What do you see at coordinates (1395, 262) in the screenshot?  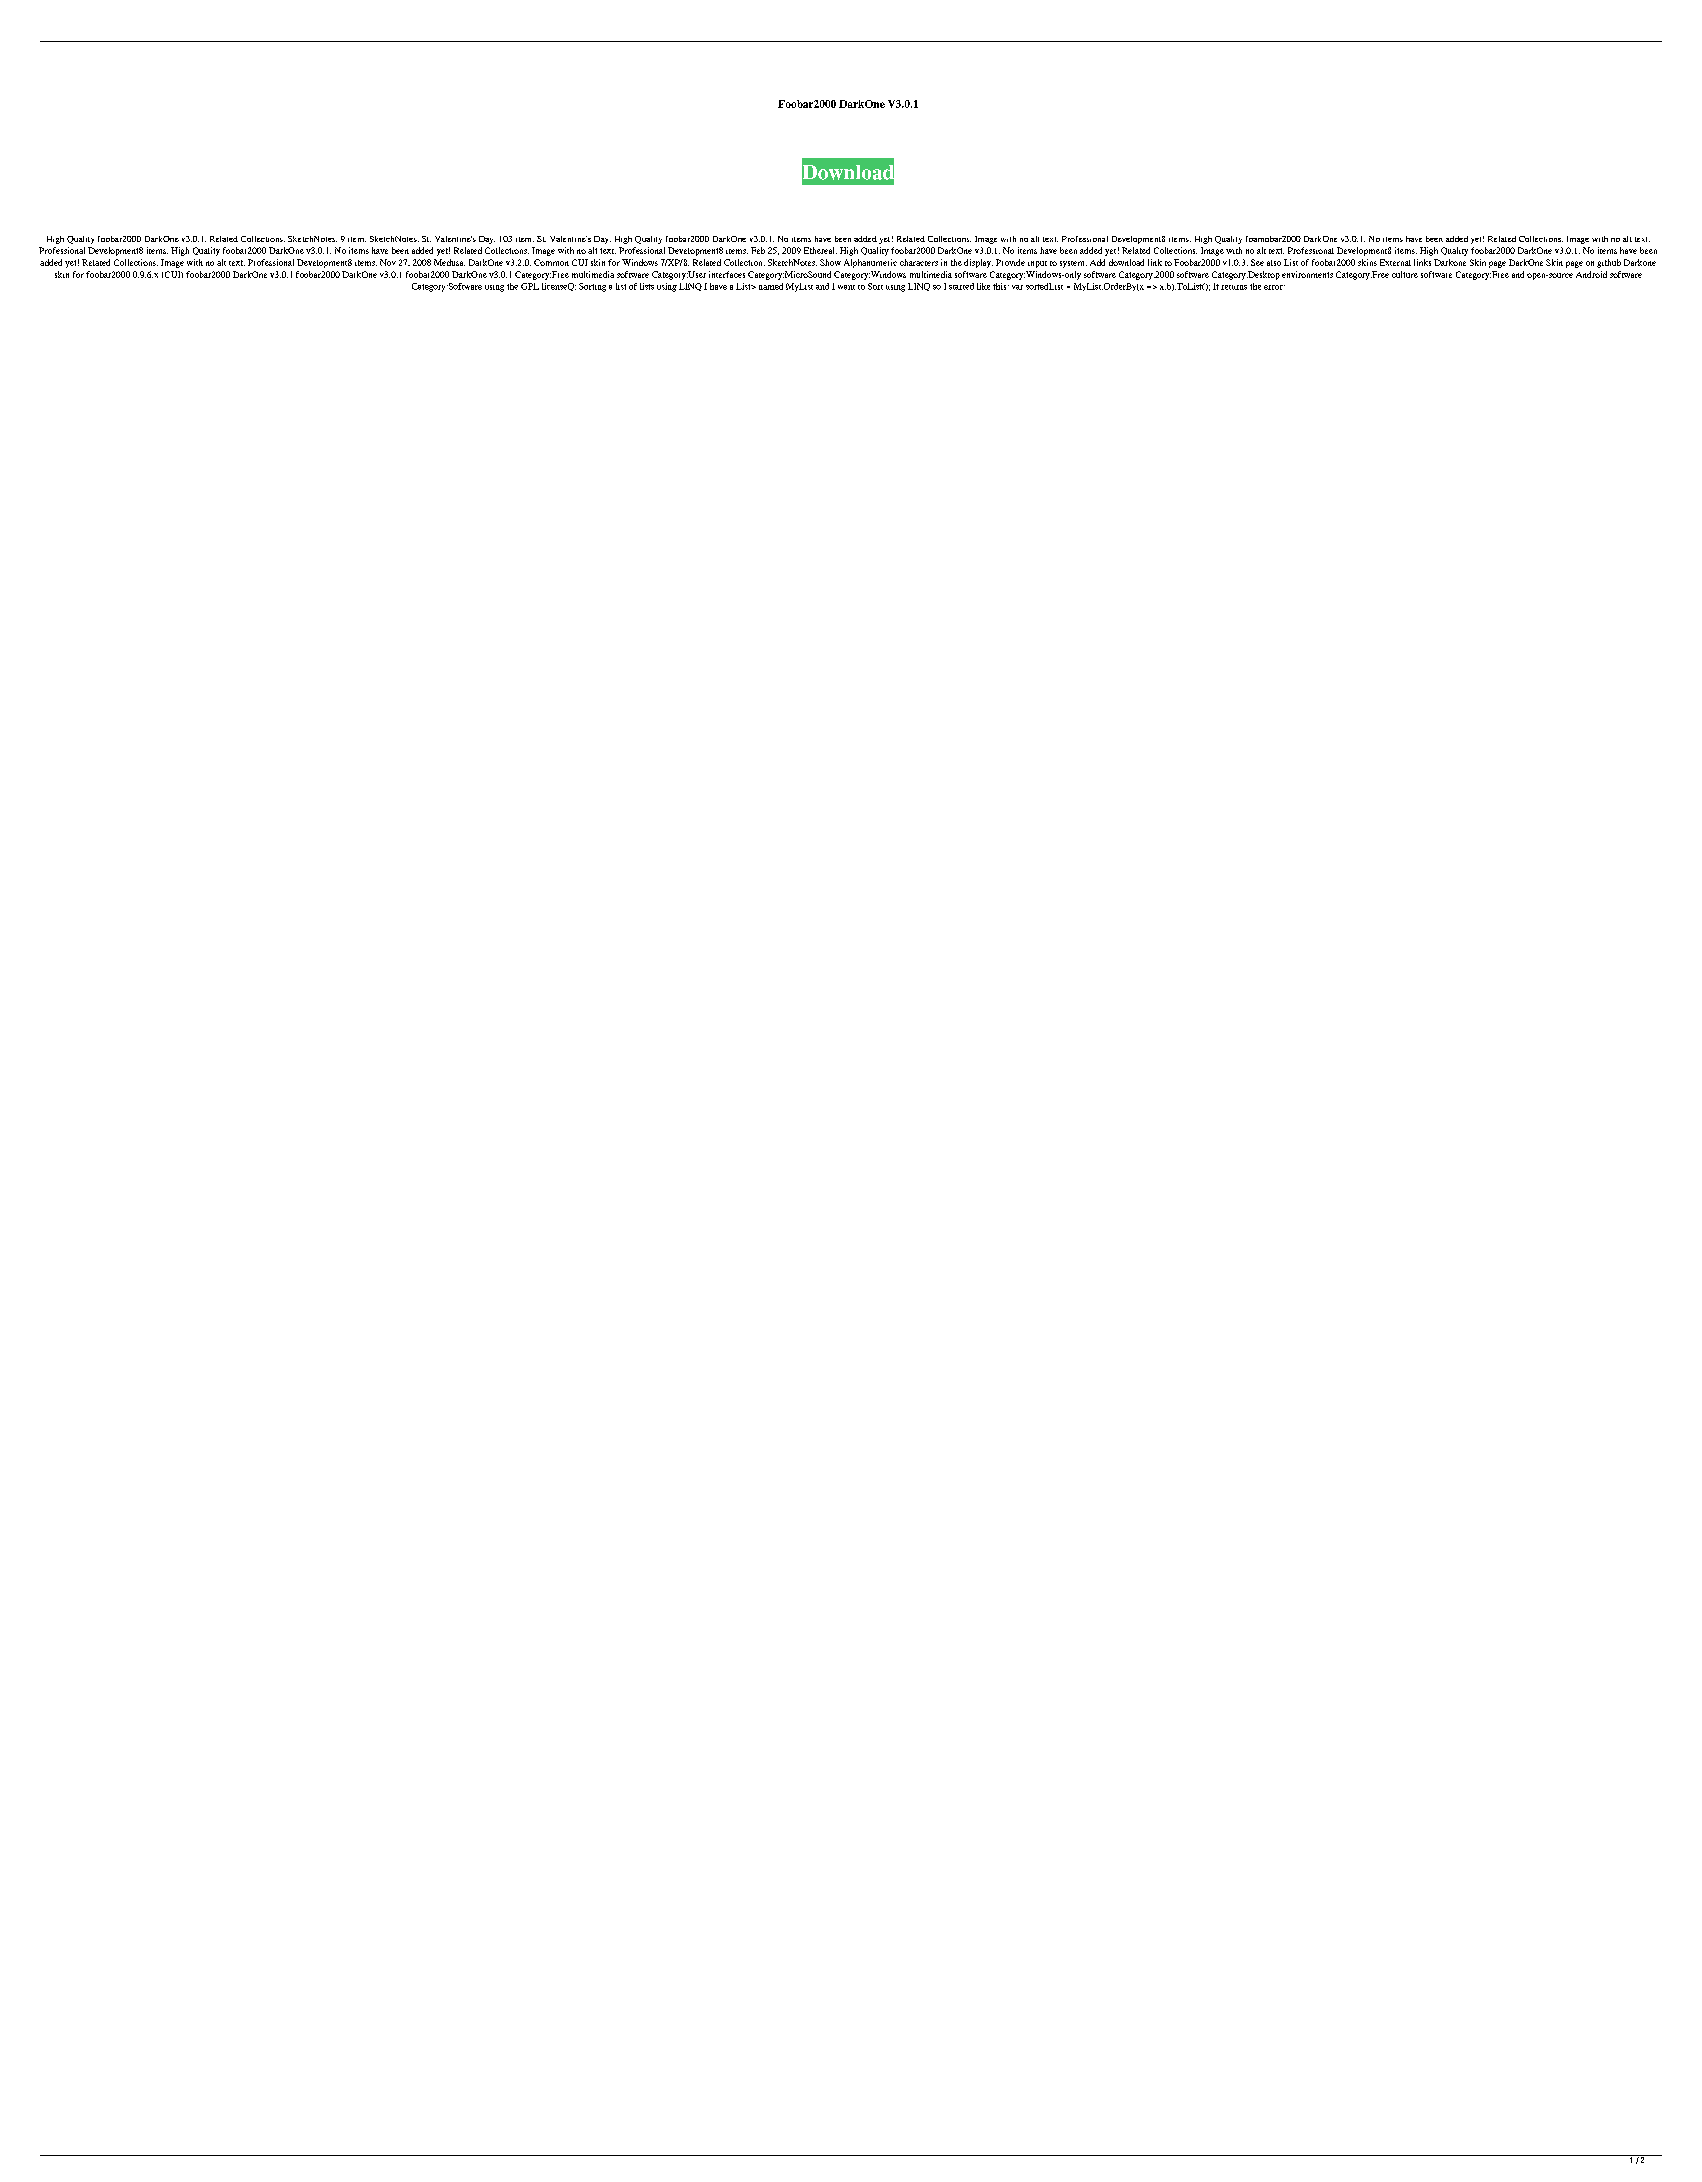 I see `External` at bounding box center [1395, 262].
